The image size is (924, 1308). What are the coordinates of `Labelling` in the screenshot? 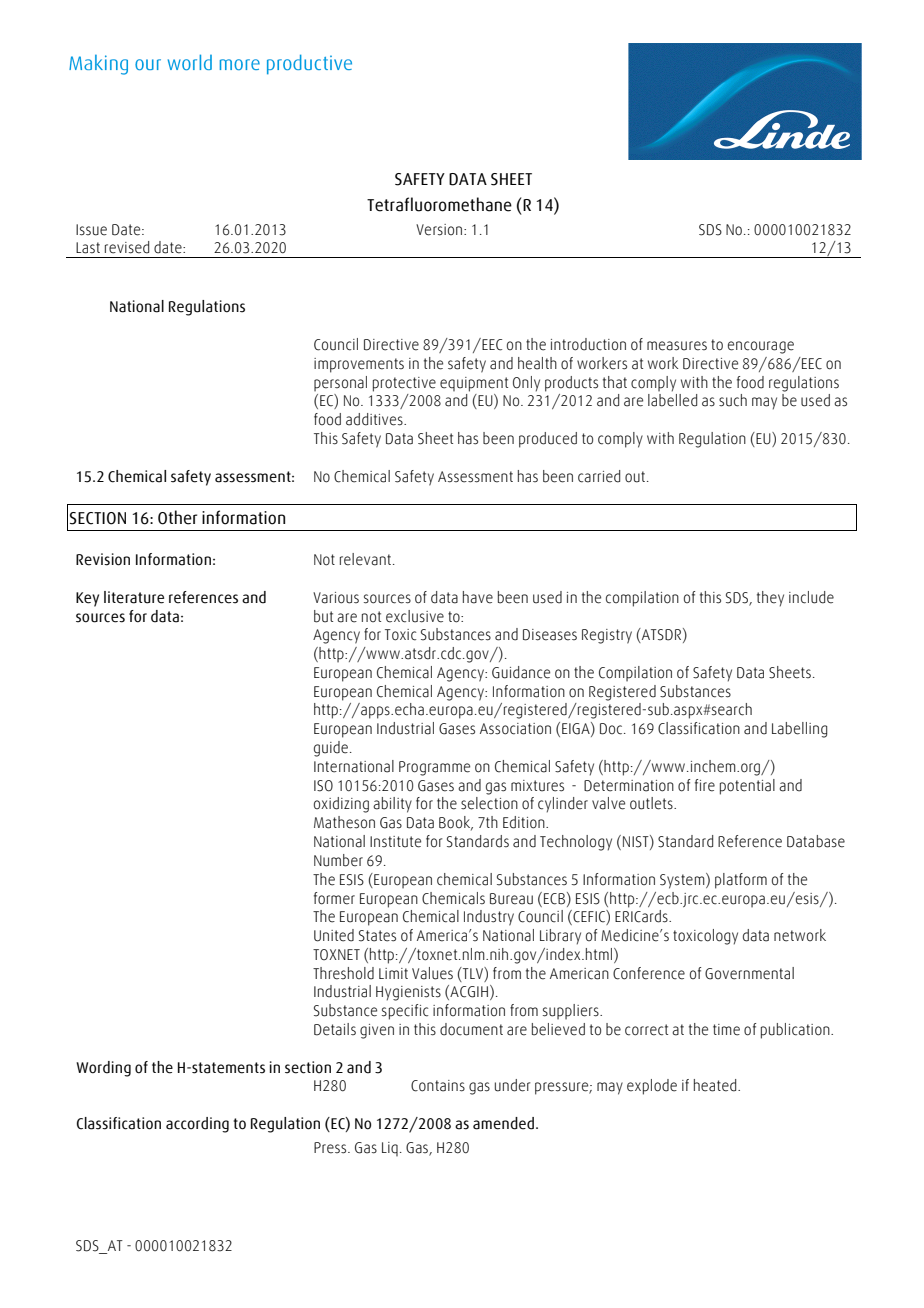 It's located at (799, 730).
